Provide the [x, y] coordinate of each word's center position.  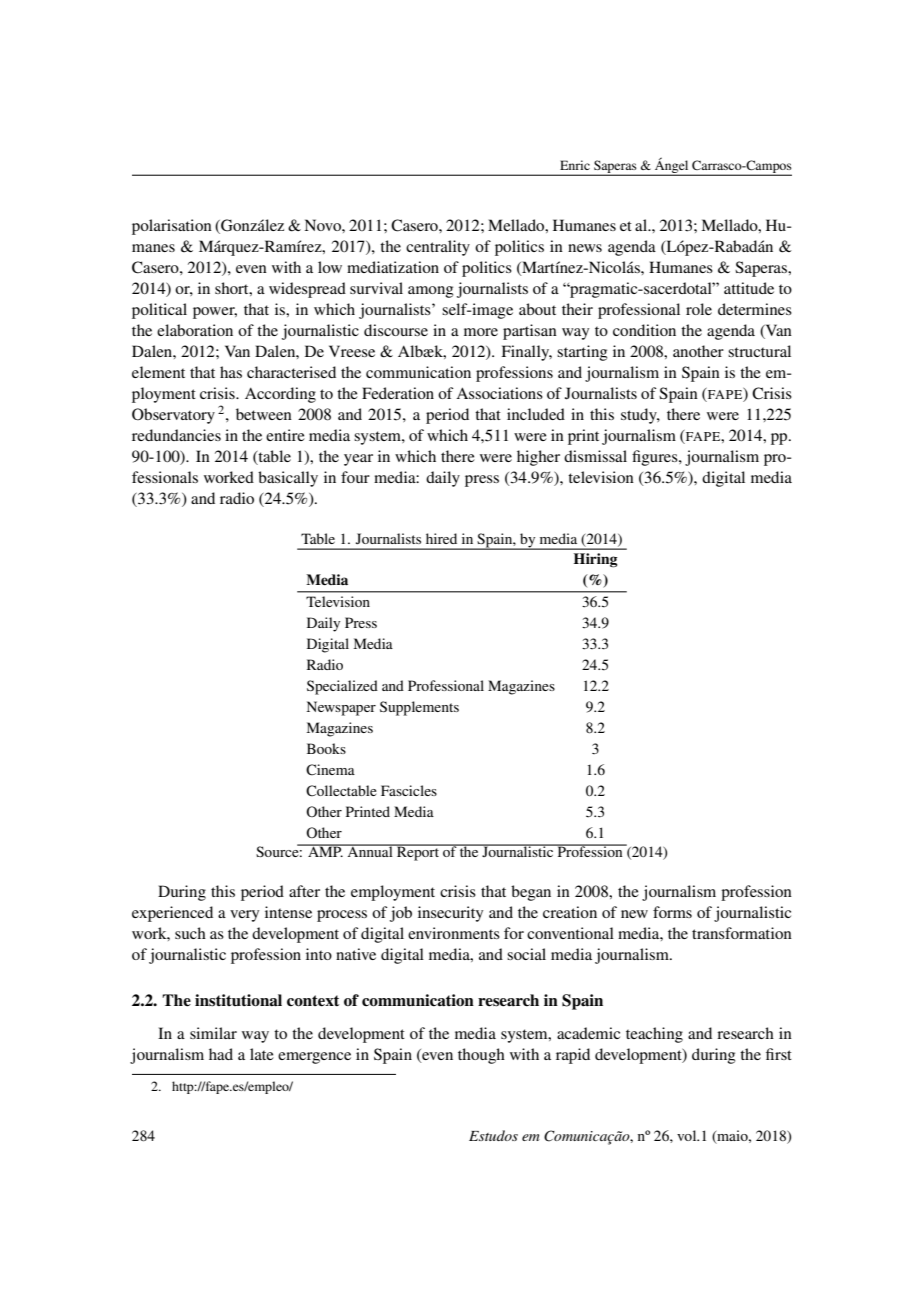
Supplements [419, 708]
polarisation [172, 227]
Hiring [596, 560]
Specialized [342, 687]
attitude [749, 288]
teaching [654, 1035]
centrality [438, 248]
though [481, 1056]
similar [213, 1033]
